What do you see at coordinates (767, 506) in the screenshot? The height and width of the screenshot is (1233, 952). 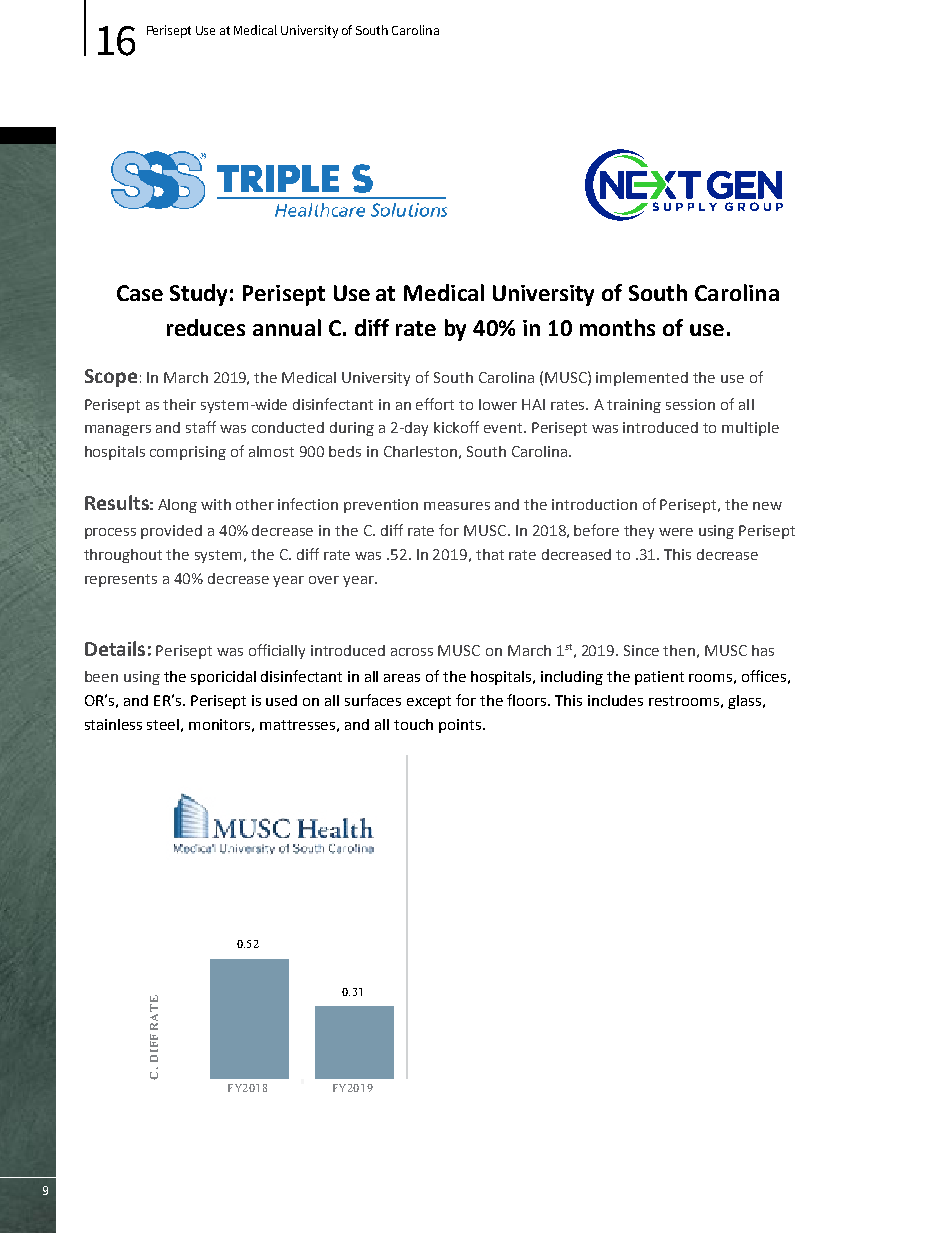 I see `new` at bounding box center [767, 506].
